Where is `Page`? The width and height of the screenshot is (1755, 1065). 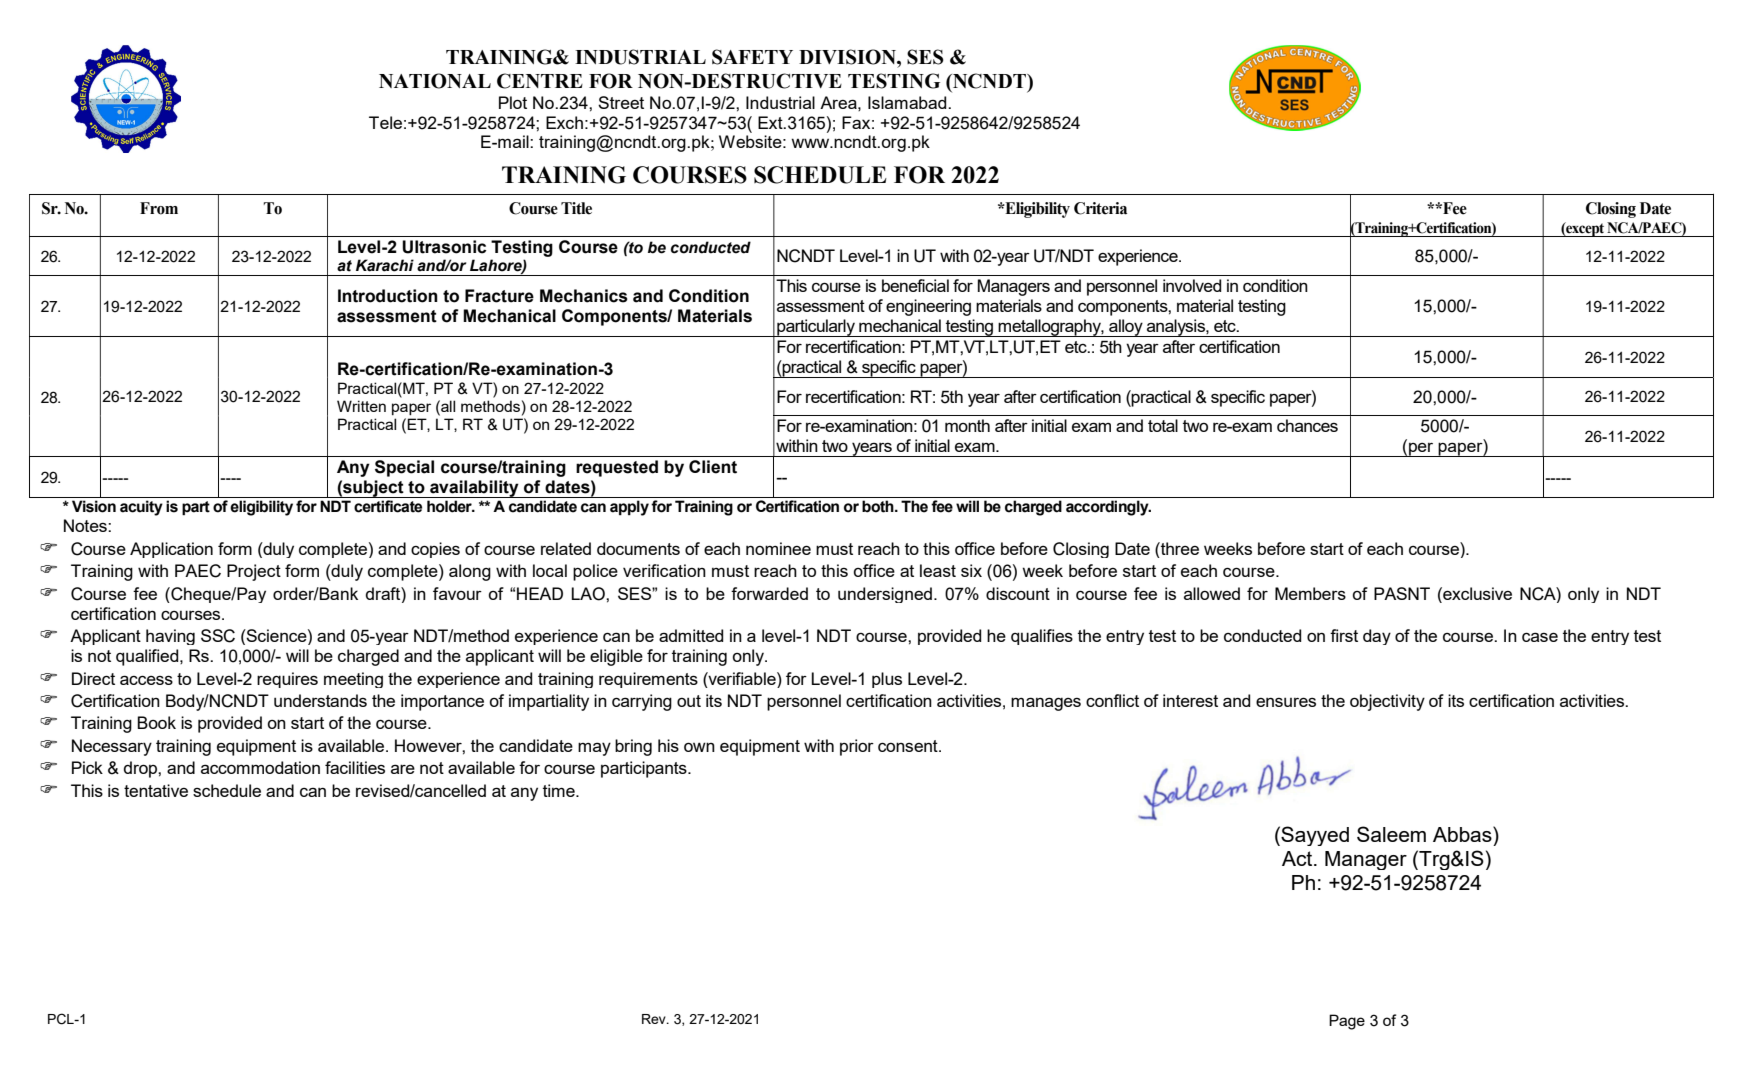
Page is located at coordinates (1347, 1022).
